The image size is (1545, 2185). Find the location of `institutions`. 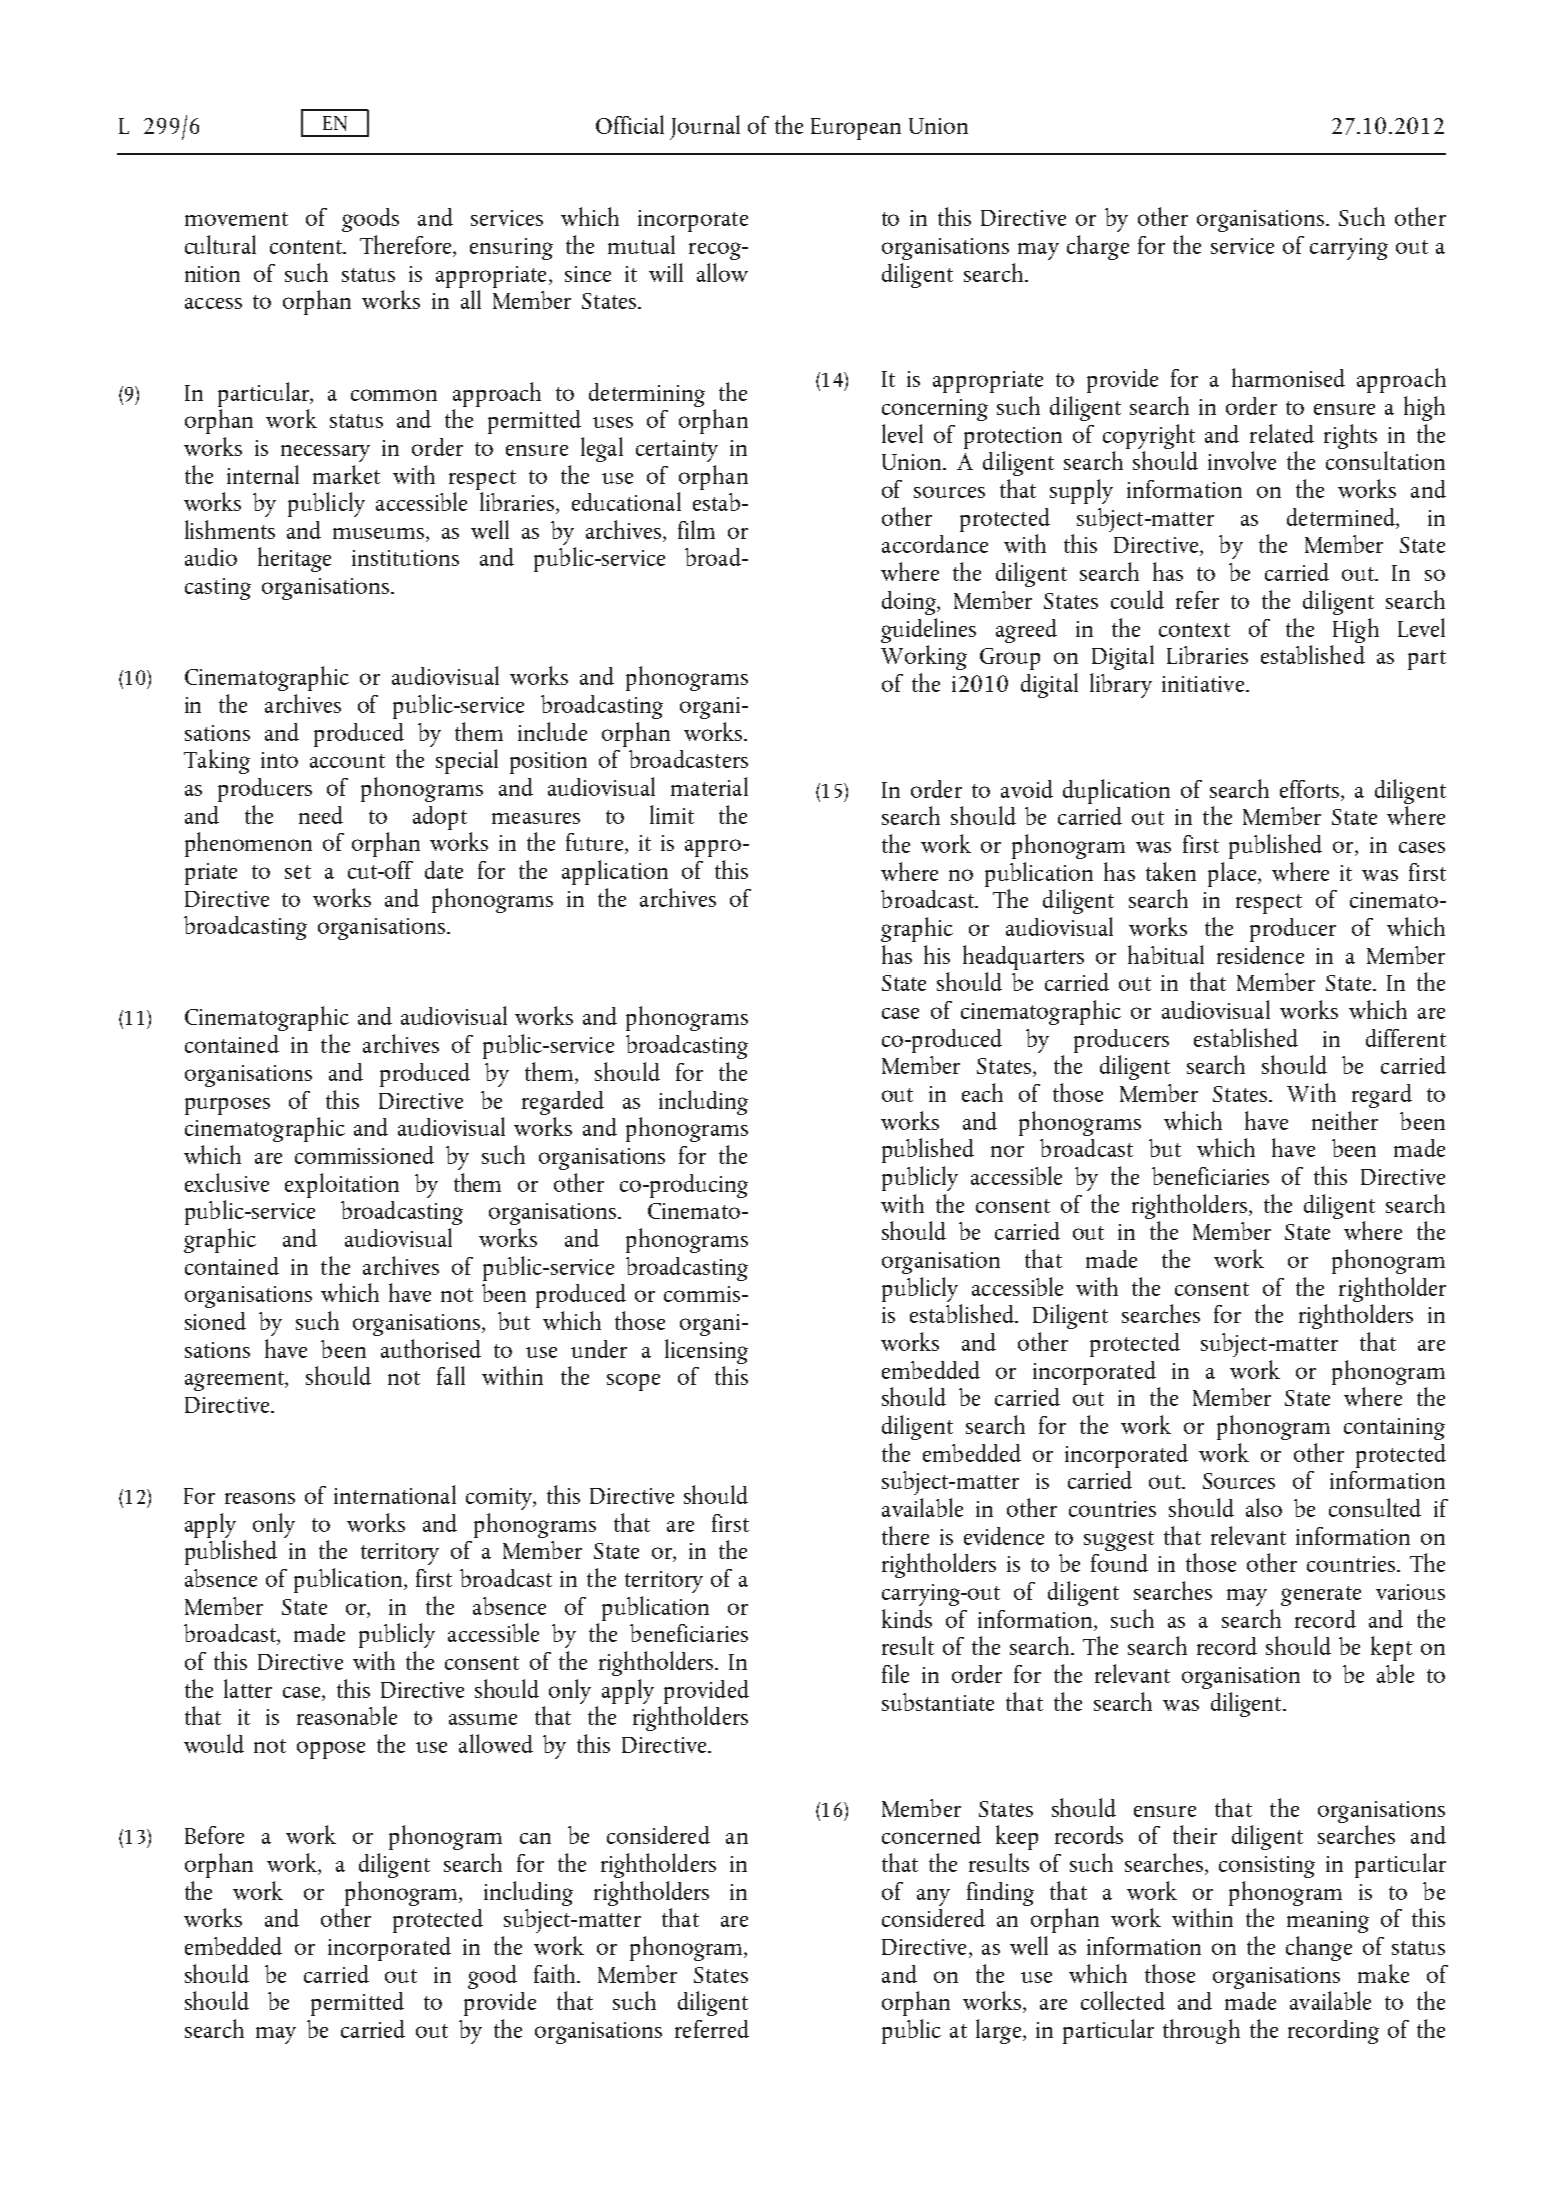

institutions is located at coordinates (405, 558).
